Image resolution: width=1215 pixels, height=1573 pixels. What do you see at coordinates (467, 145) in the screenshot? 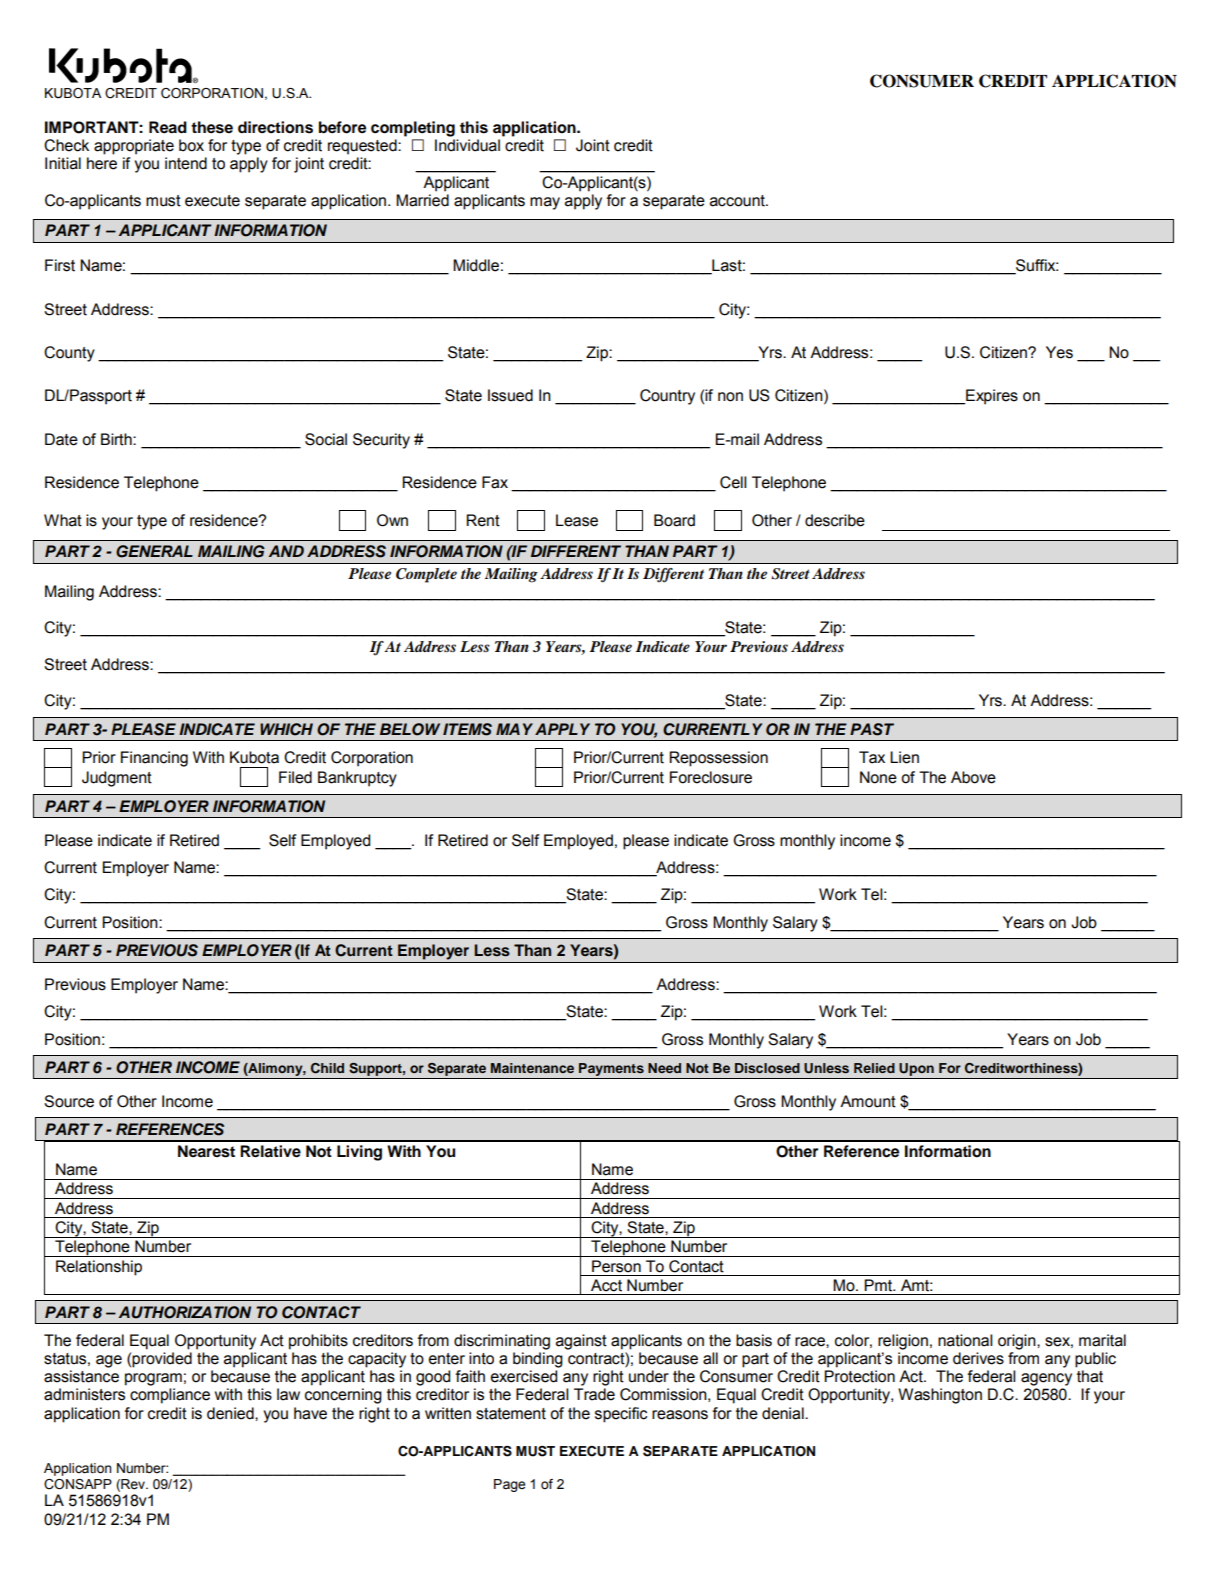
I see `Individual` at bounding box center [467, 145].
